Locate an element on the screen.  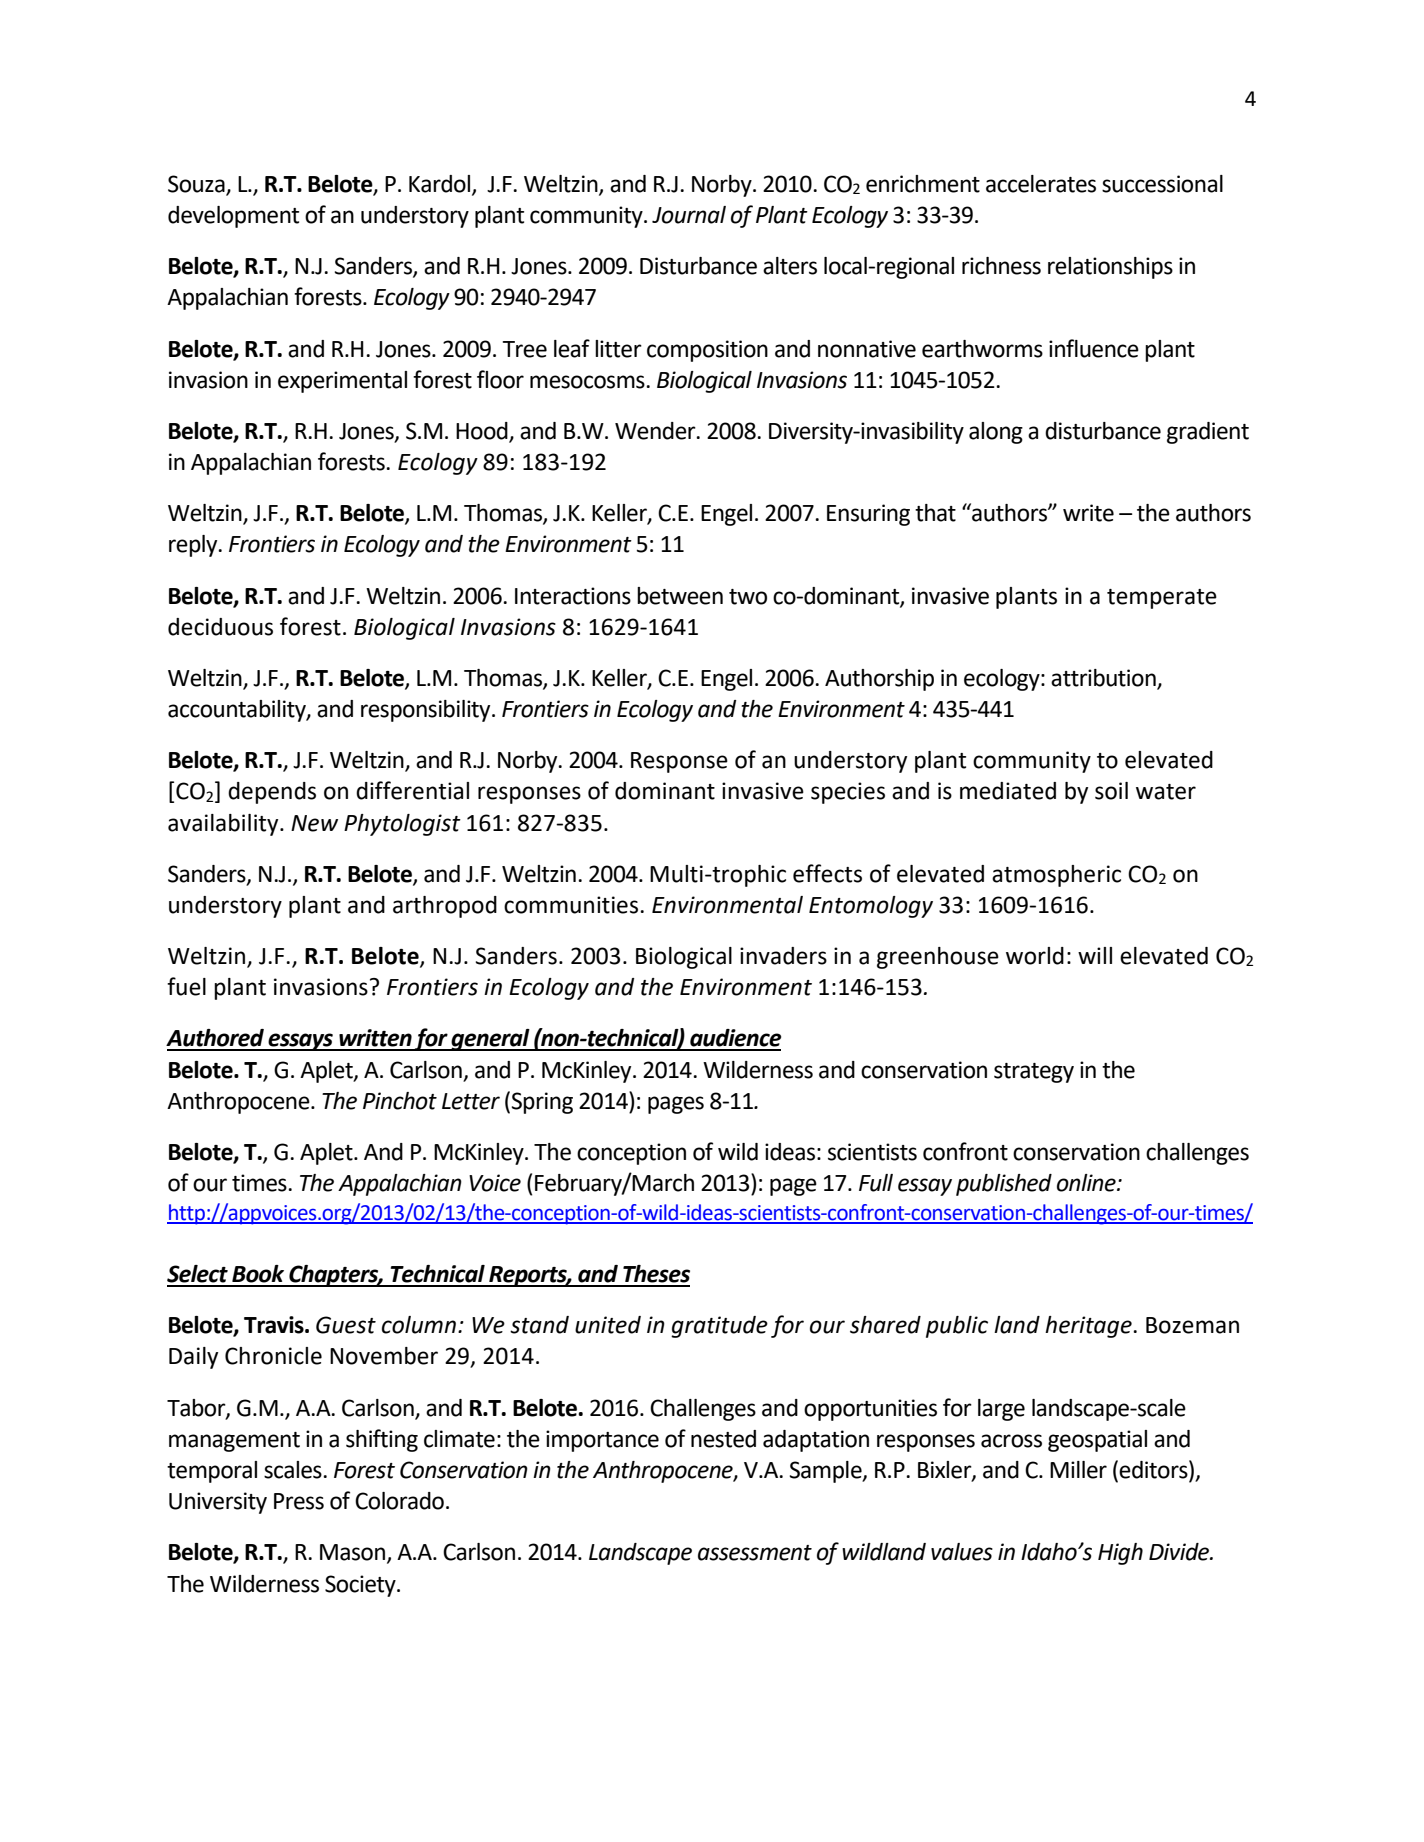
between is located at coordinates (680, 596).
